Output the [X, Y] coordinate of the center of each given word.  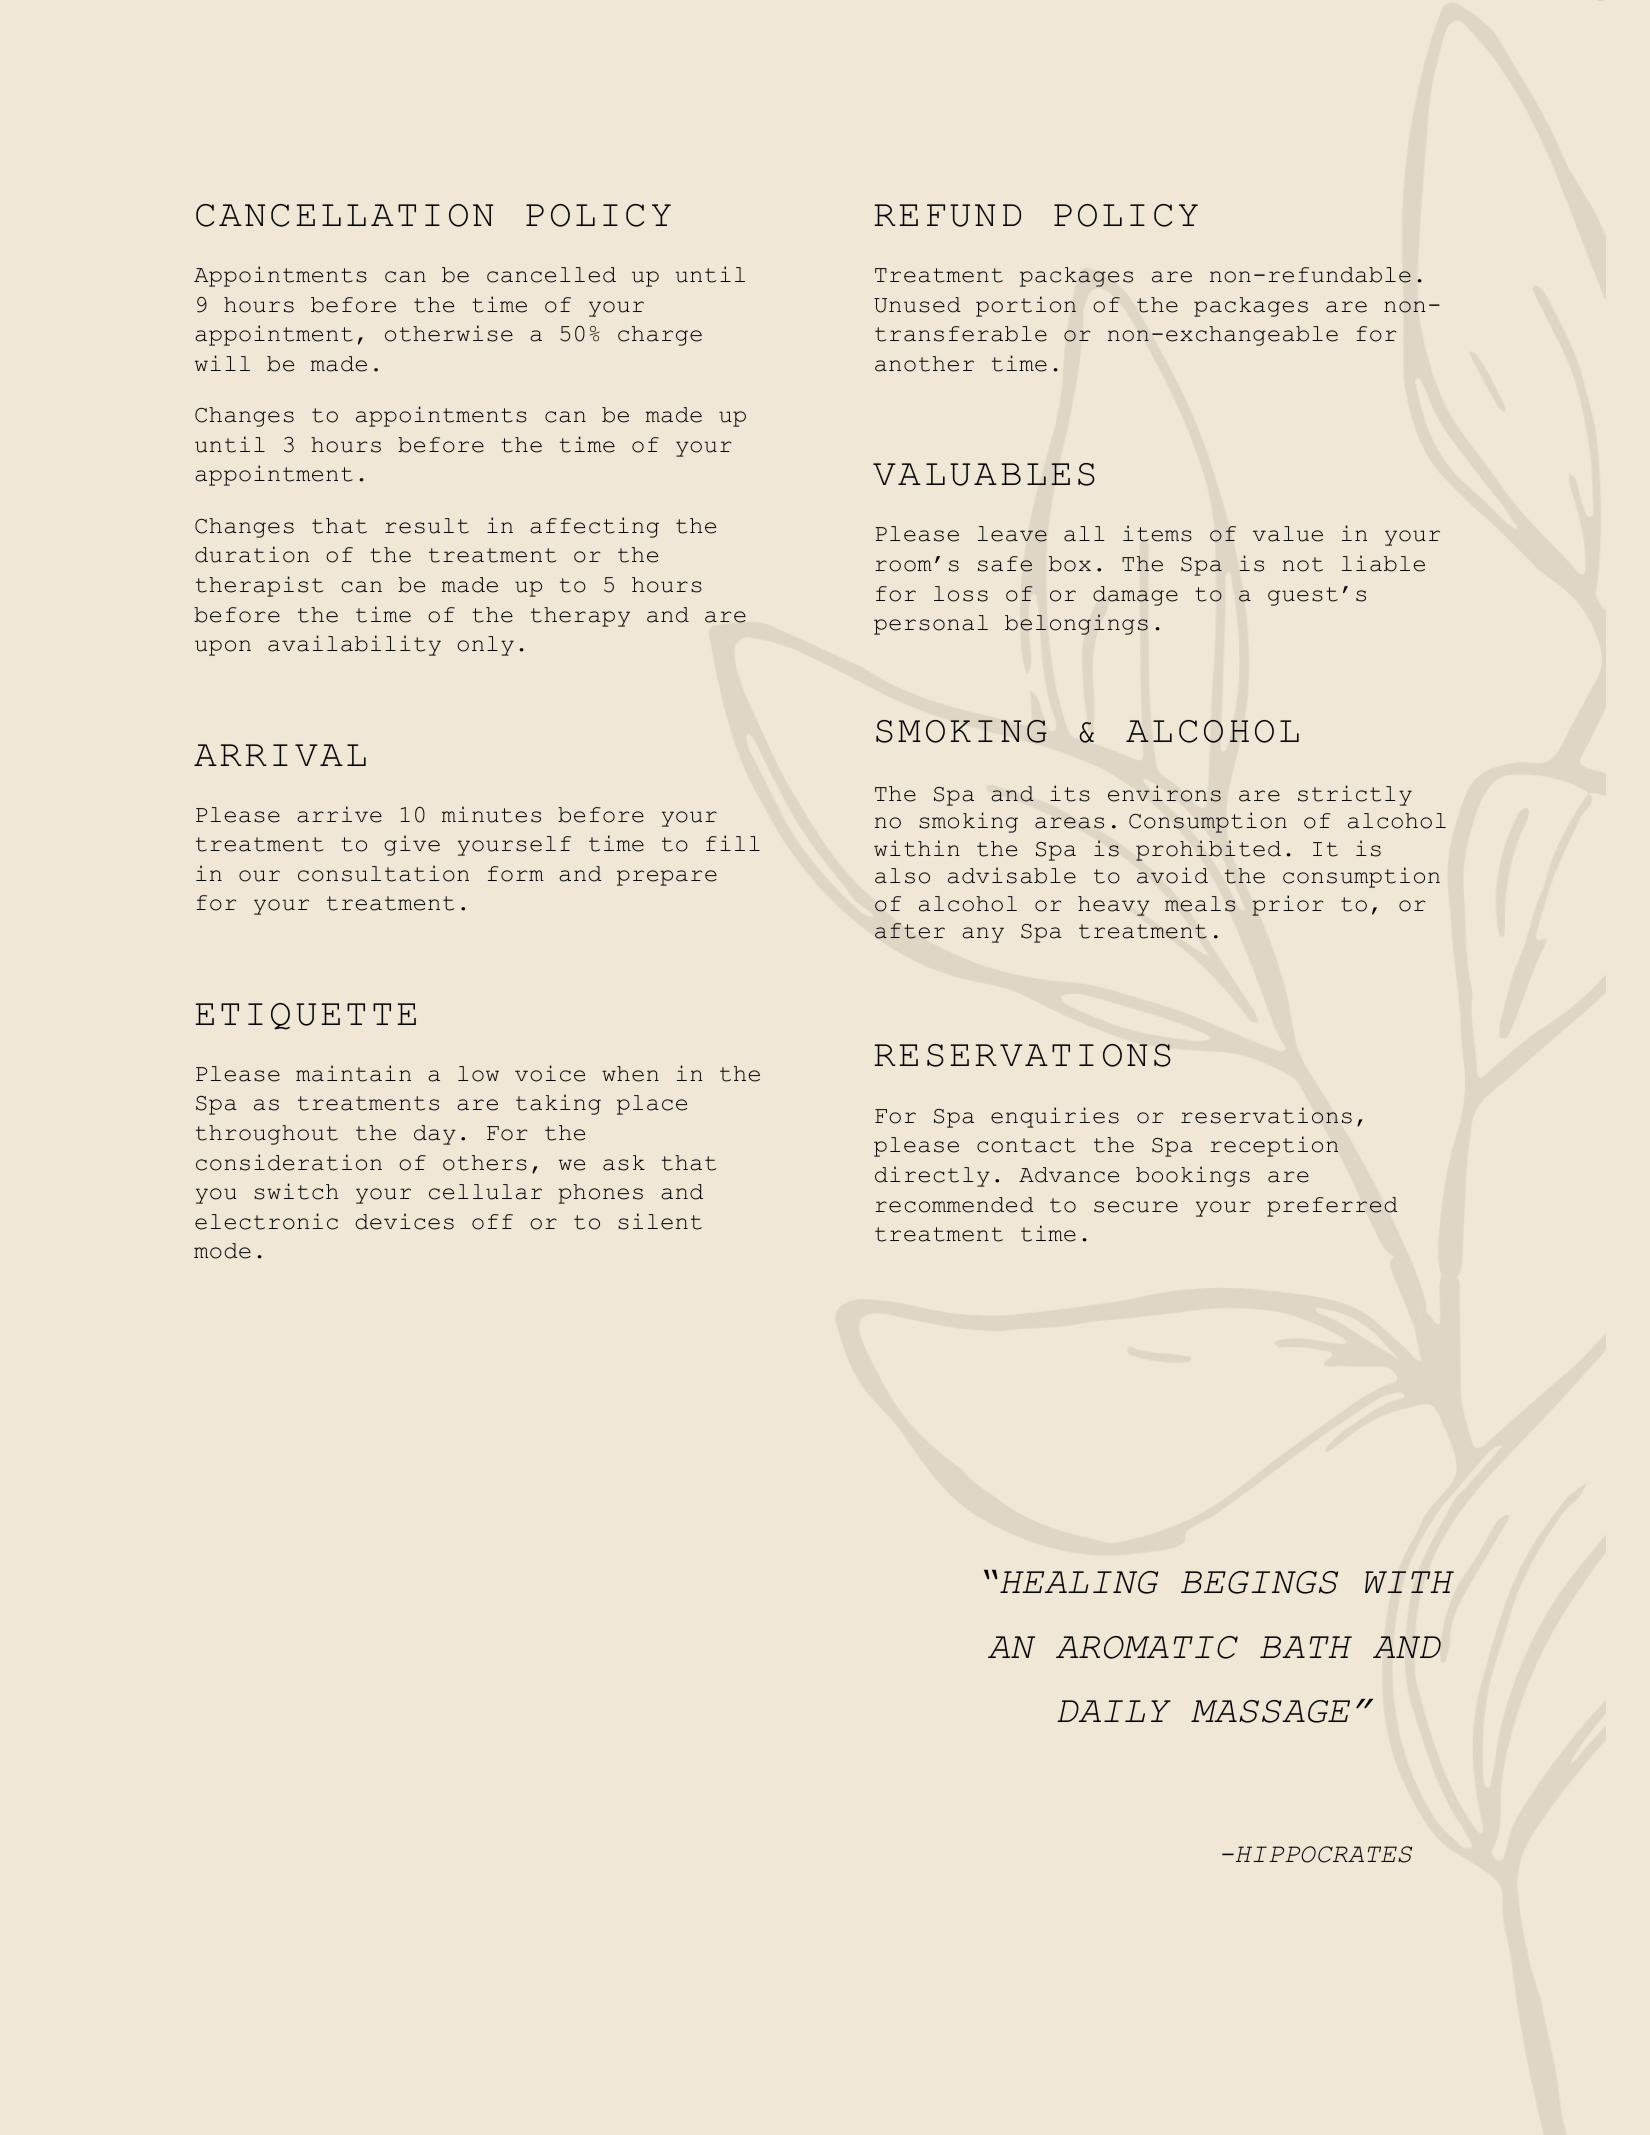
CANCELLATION [344, 215]
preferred [1332, 1207]
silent [660, 1221]
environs [1164, 793]
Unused [917, 305]
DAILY [1114, 1711]
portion [1026, 306]
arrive [339, 814]
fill [733, 843]
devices [405, 1221]
